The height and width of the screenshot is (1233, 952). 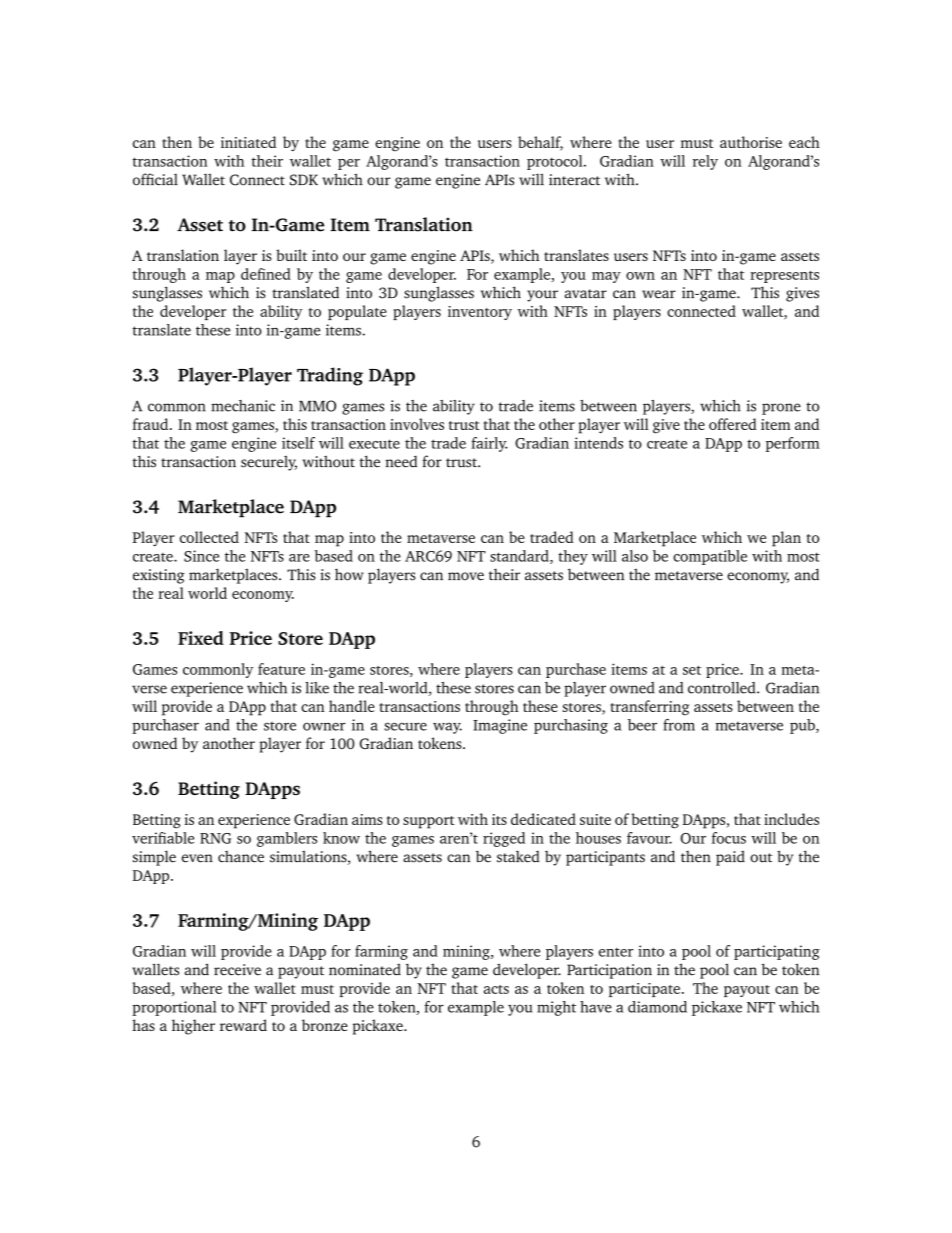 What do you see at coordinates (644, 990) in the screenshot?
I see `participate` at bounding box center [644, 990].
